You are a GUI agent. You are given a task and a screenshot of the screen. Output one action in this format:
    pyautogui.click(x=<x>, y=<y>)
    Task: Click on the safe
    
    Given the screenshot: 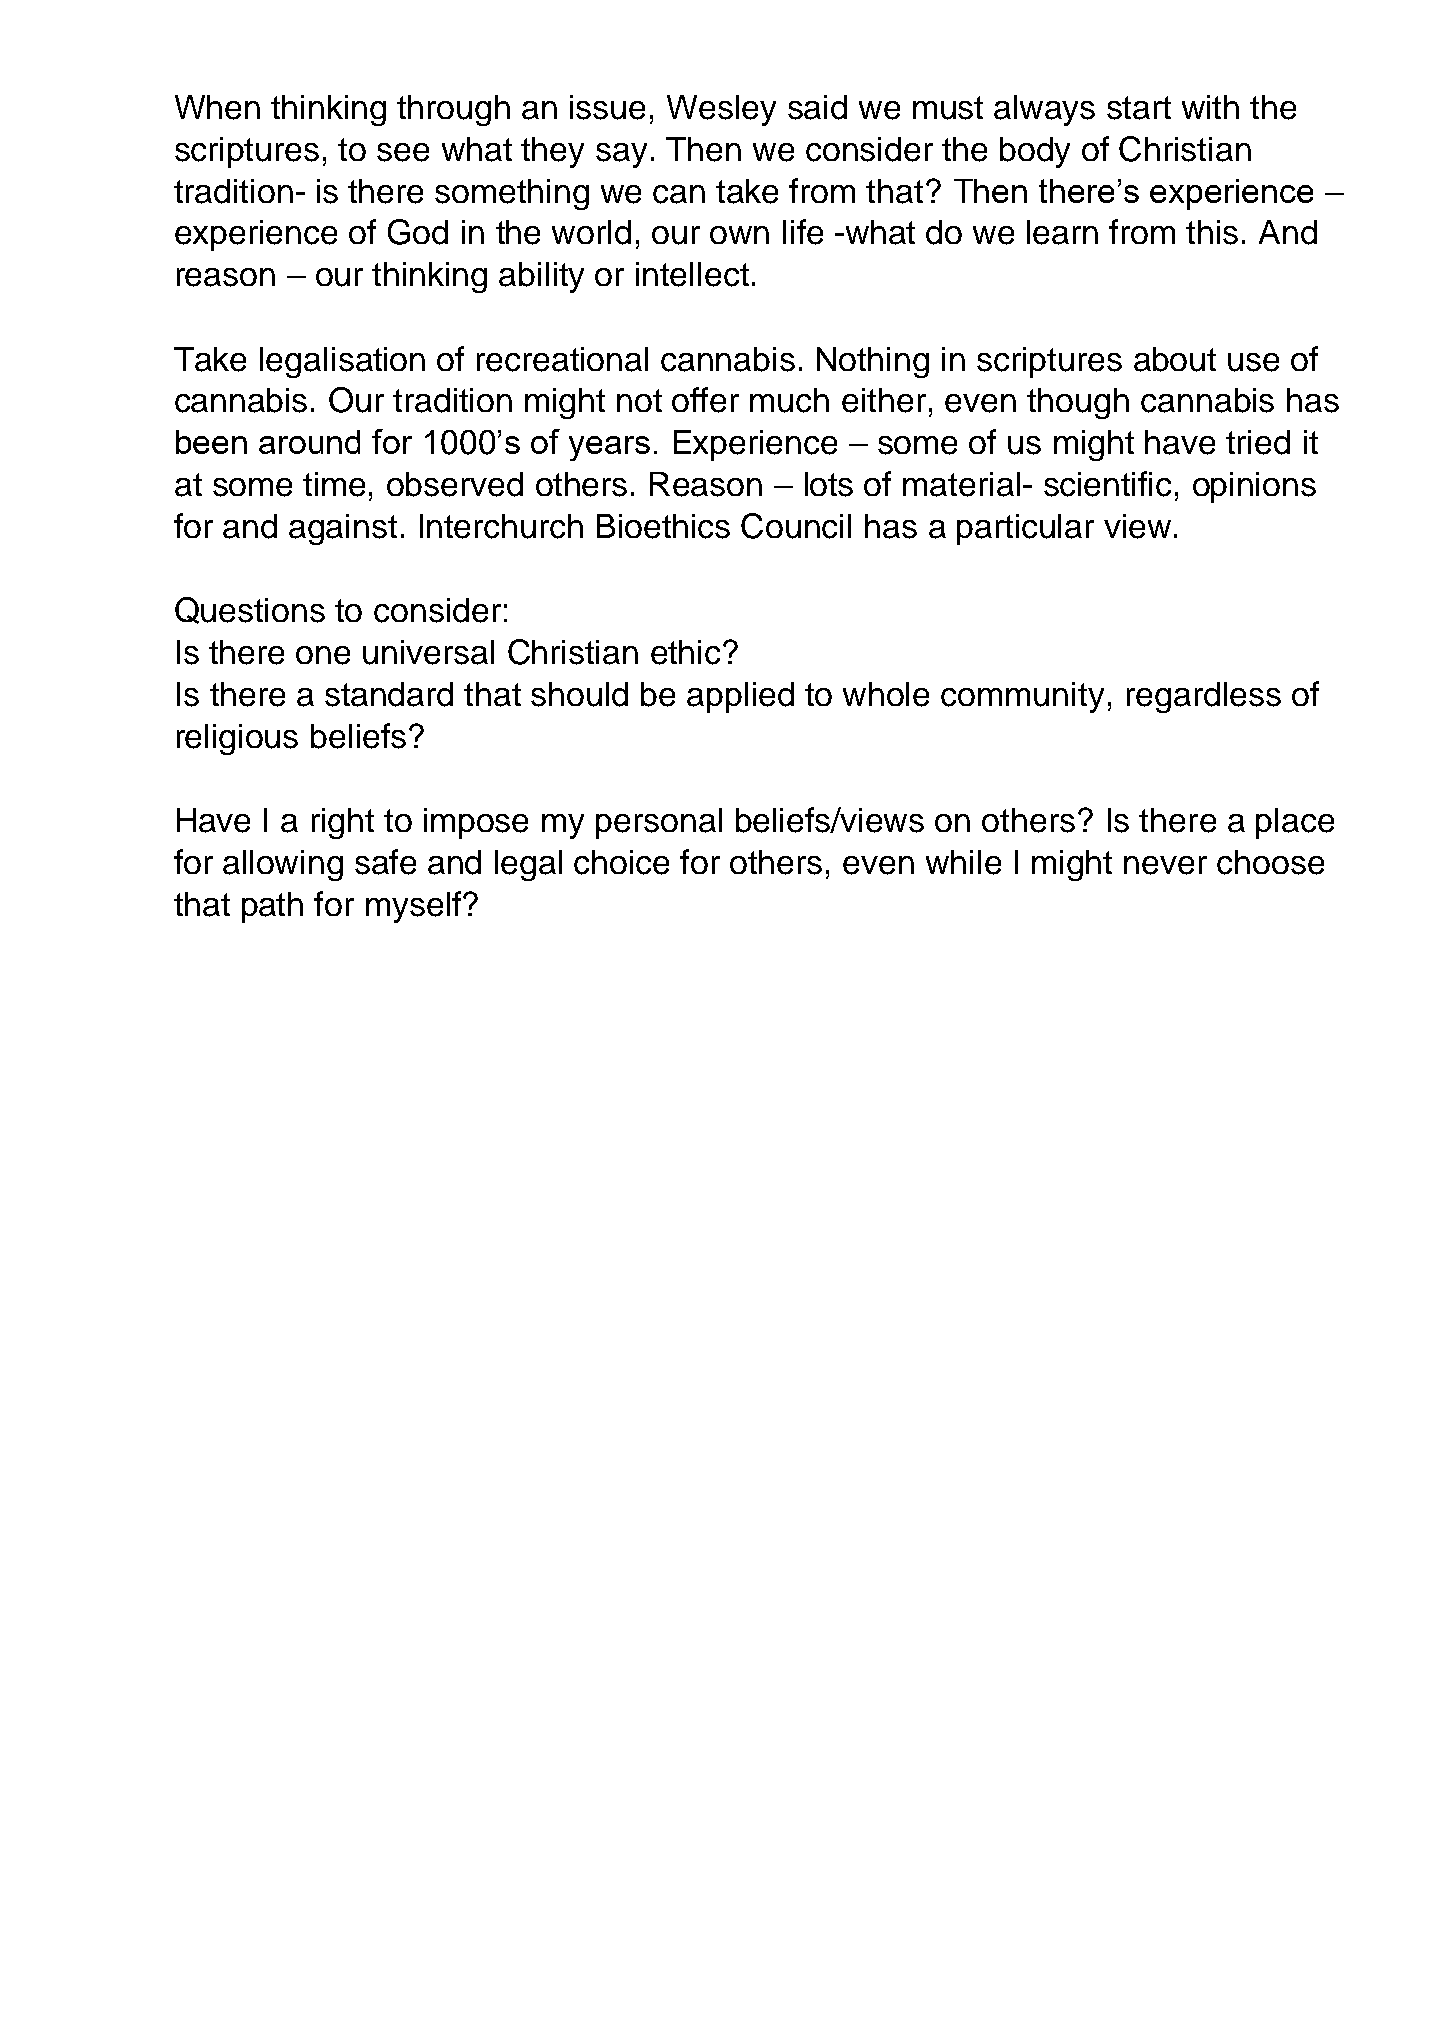 What is the action you would take?
    pyautogui.click(x=385, y=862)
